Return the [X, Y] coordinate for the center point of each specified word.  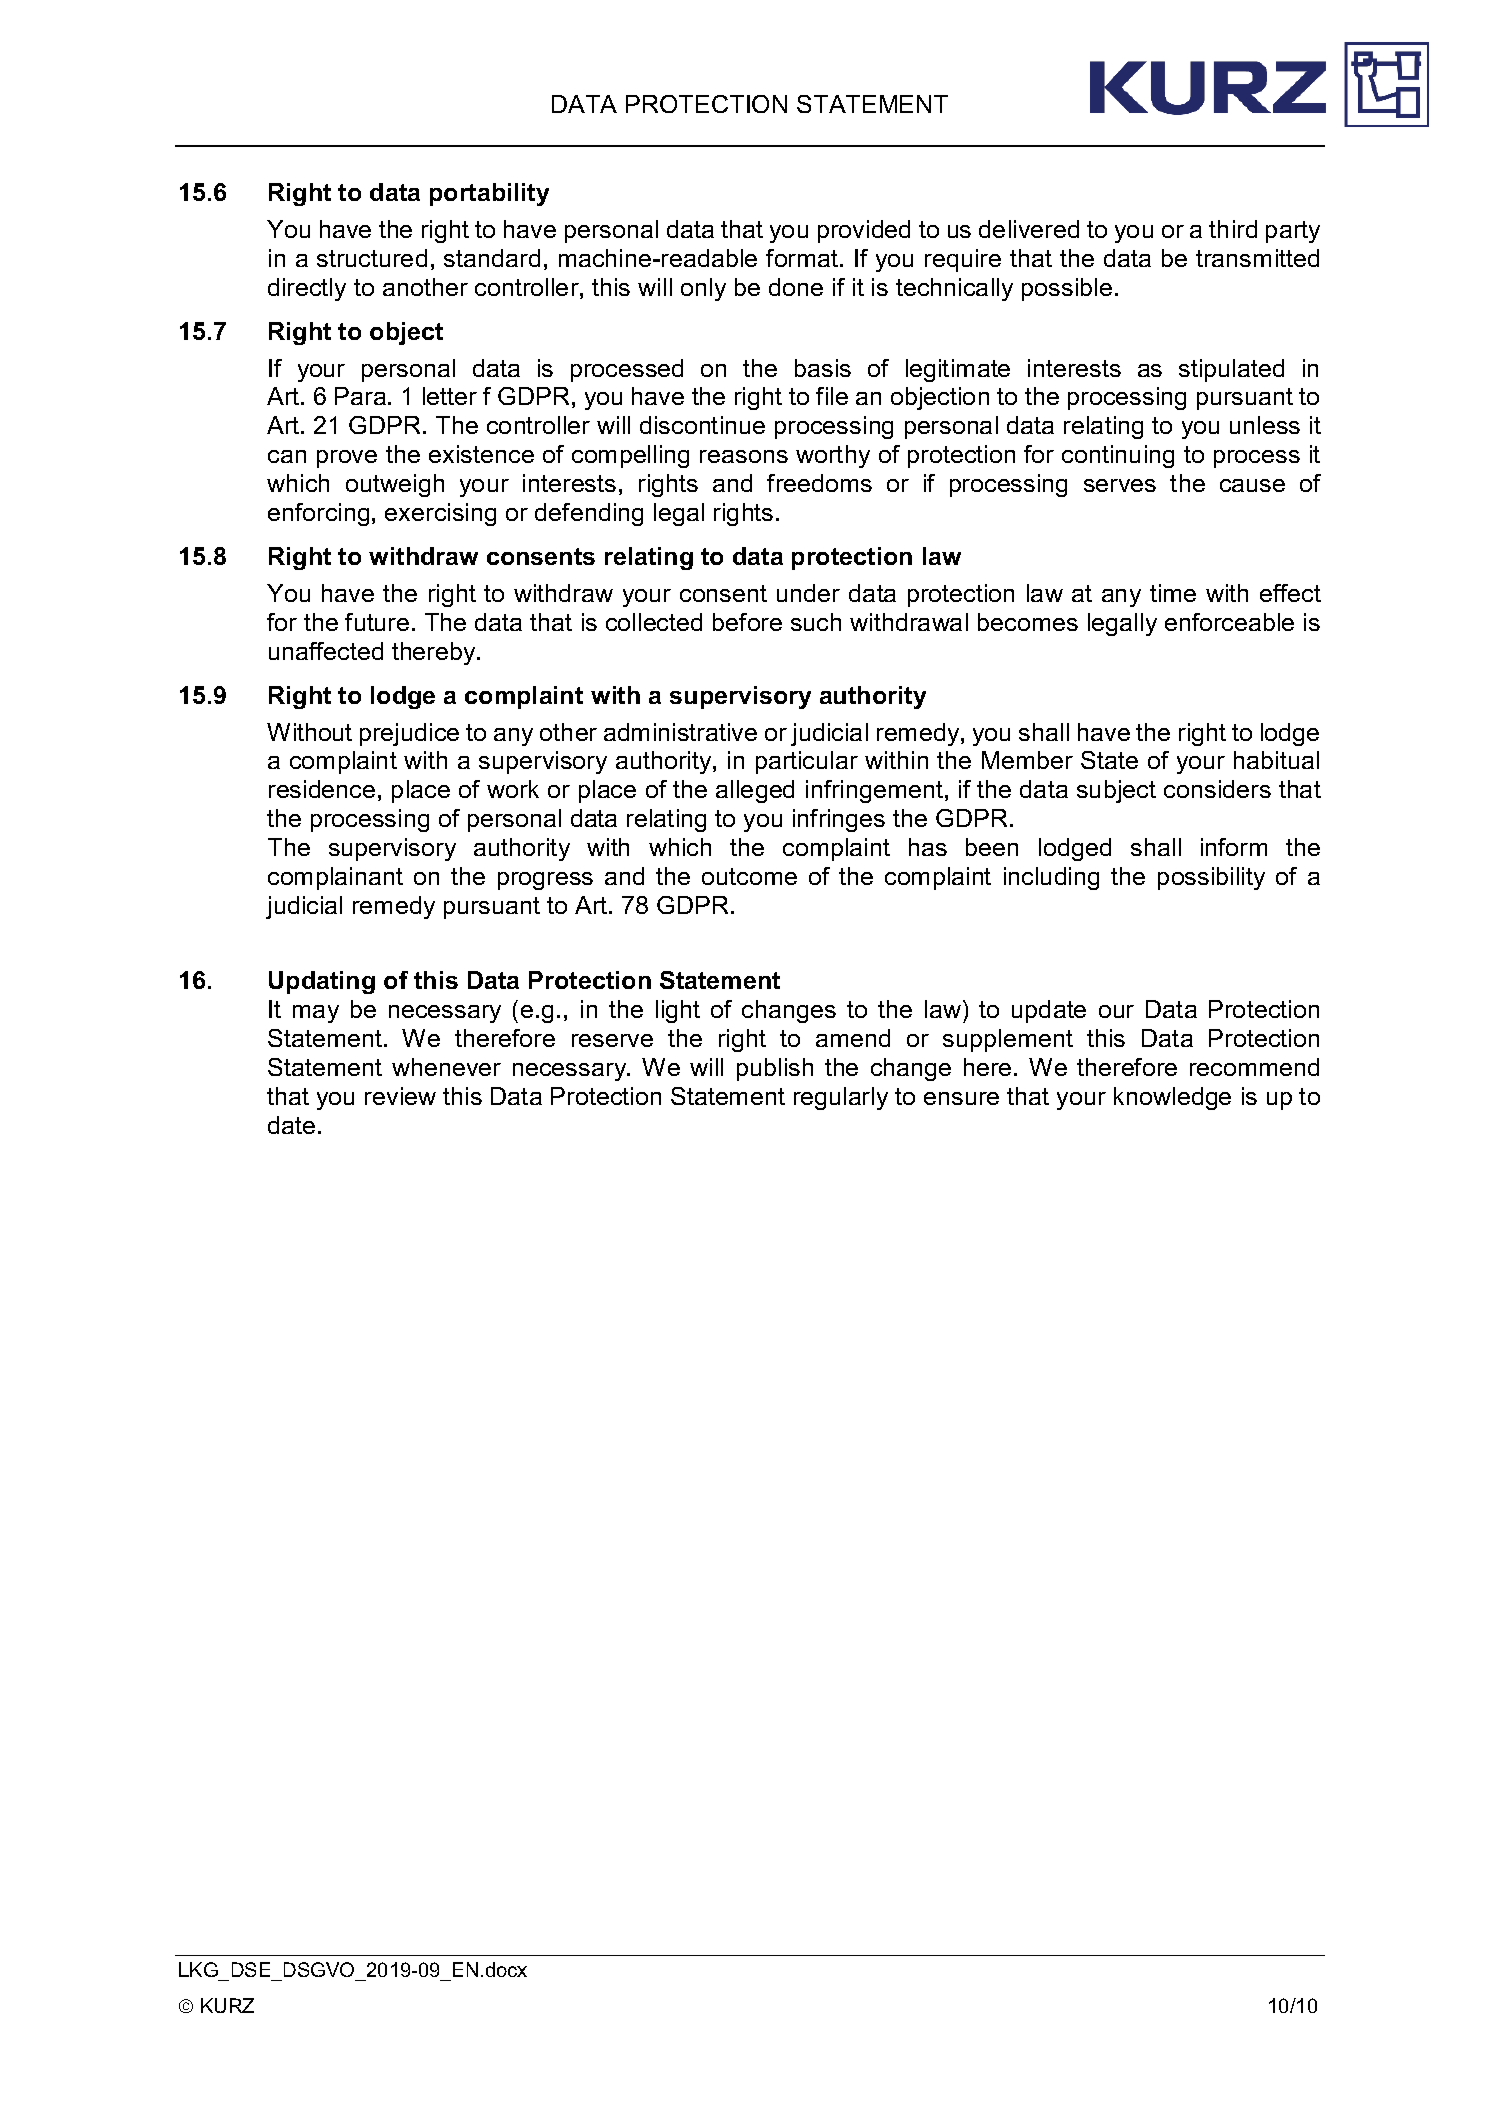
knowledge [1172, 1098]
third [1233, 229]
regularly [841, 1098]
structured [372, 258]
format [803, 258]
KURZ [227, 2005]
